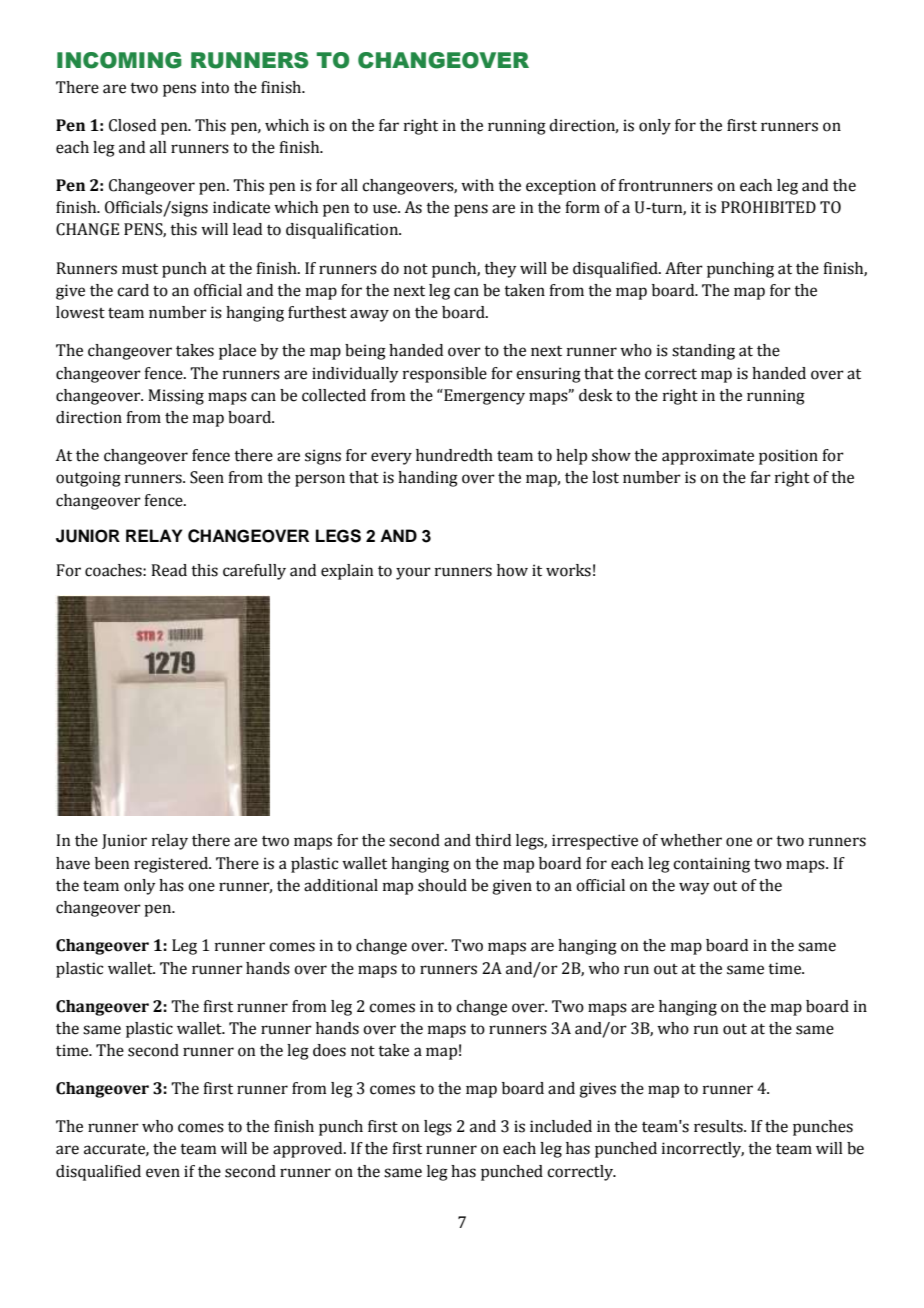 The width and height of the screenshot is (924, 1308). I want to click on results, so click(719, 1126).
